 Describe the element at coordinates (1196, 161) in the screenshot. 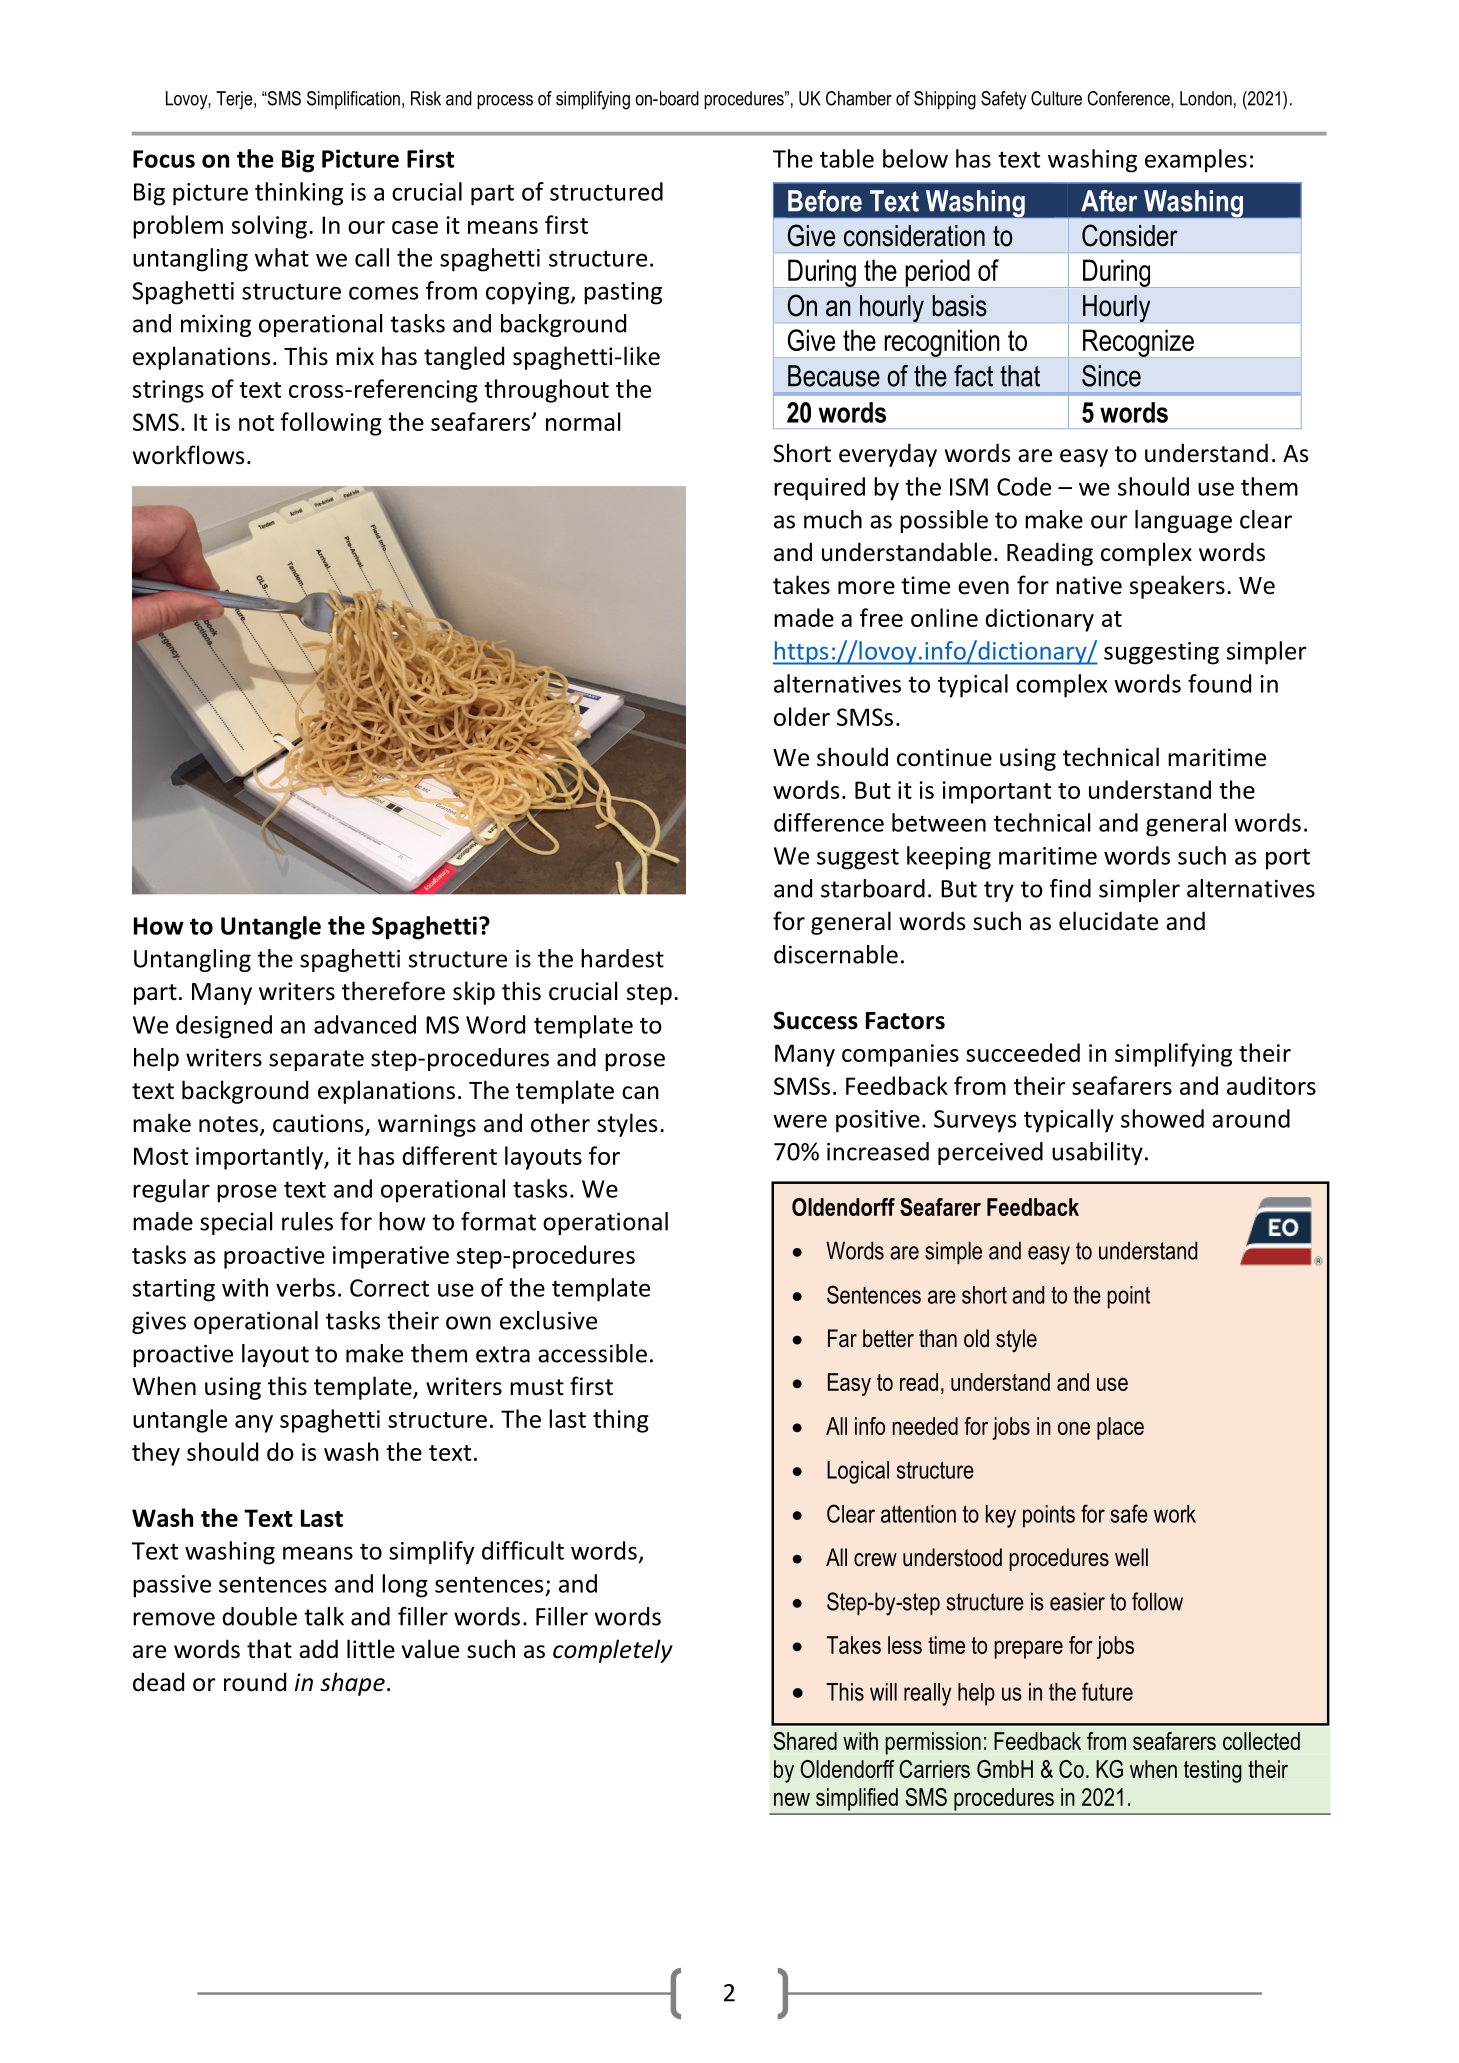

I see `examples` at that location.
